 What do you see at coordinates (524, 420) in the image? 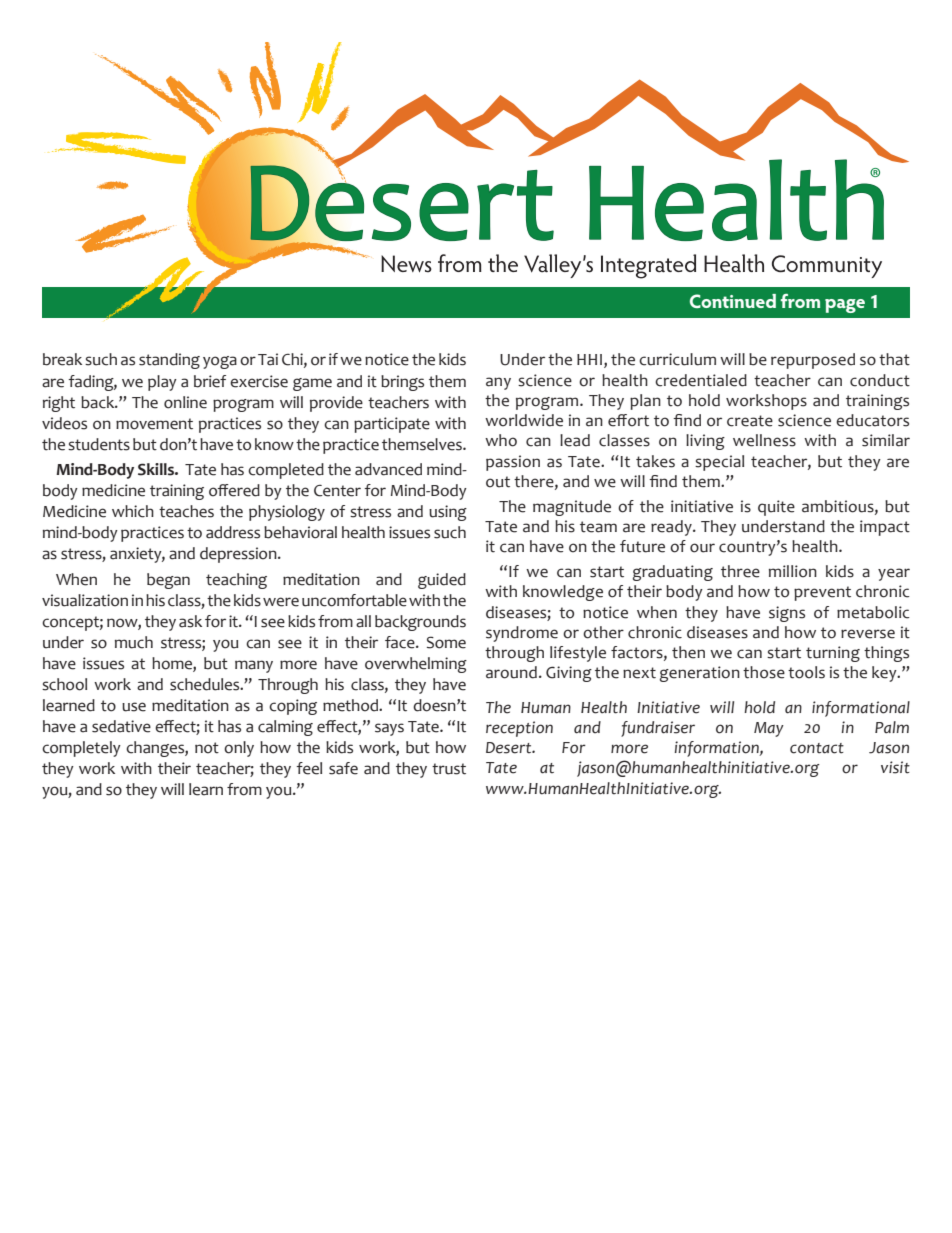
I see `worldwide` at bounding box center [524, 420].
